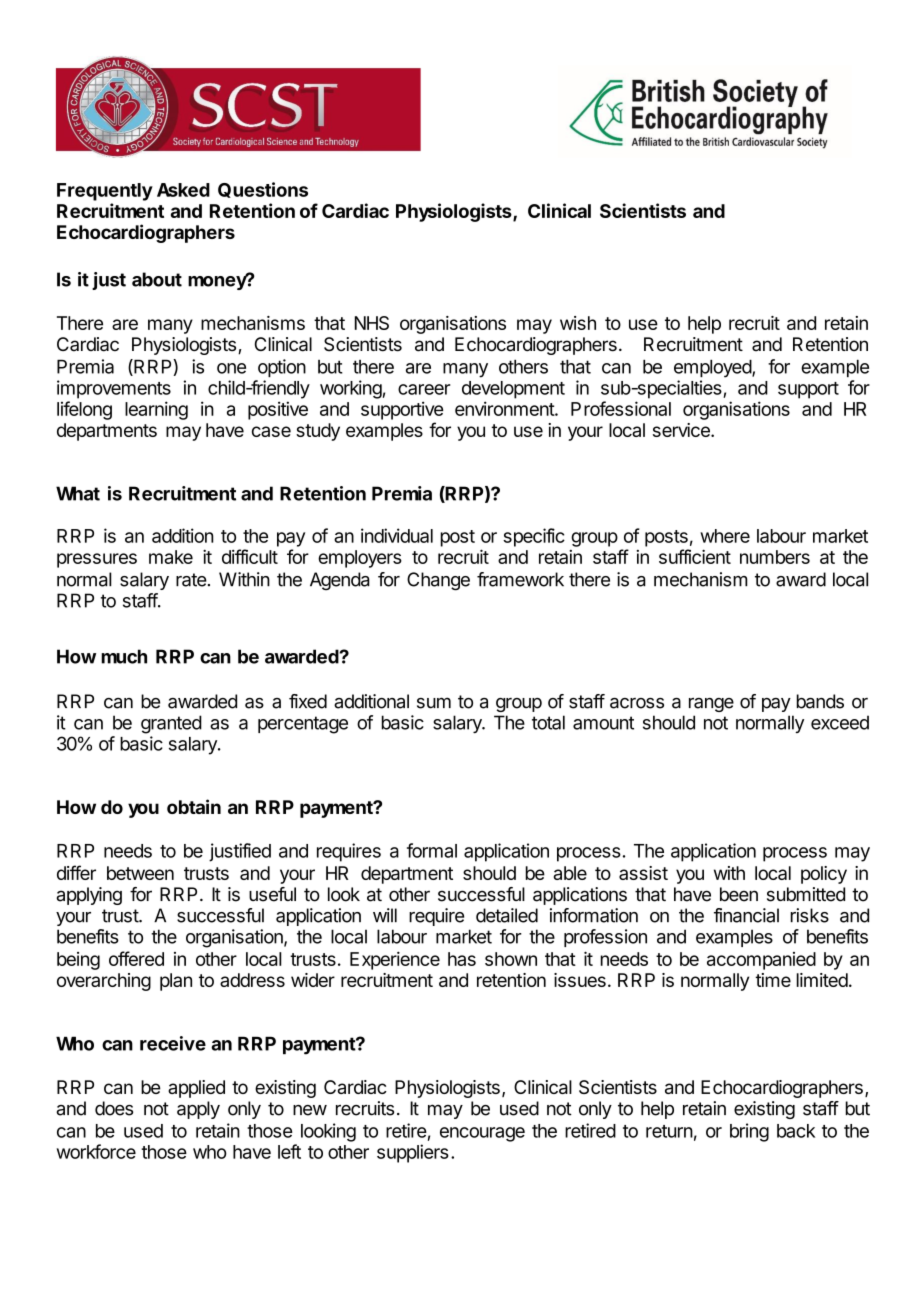 The height and width of the document is (1308, 924). Describe the element at coordinates (194, 806) in the document. I see `obtain` at that location.
